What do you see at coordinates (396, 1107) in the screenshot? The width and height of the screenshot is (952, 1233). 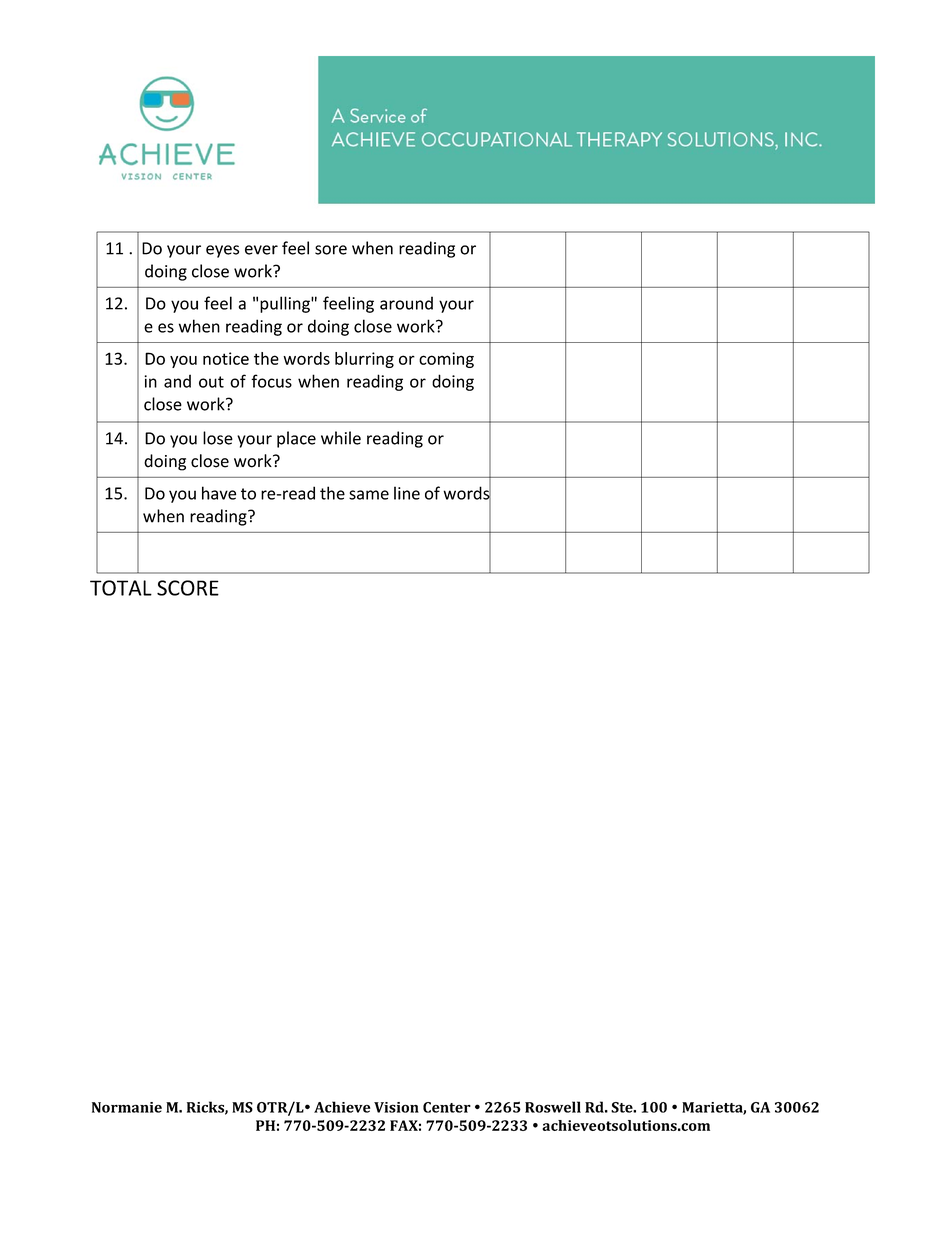 I see `Vision` at bounding box center [396, 1107].
